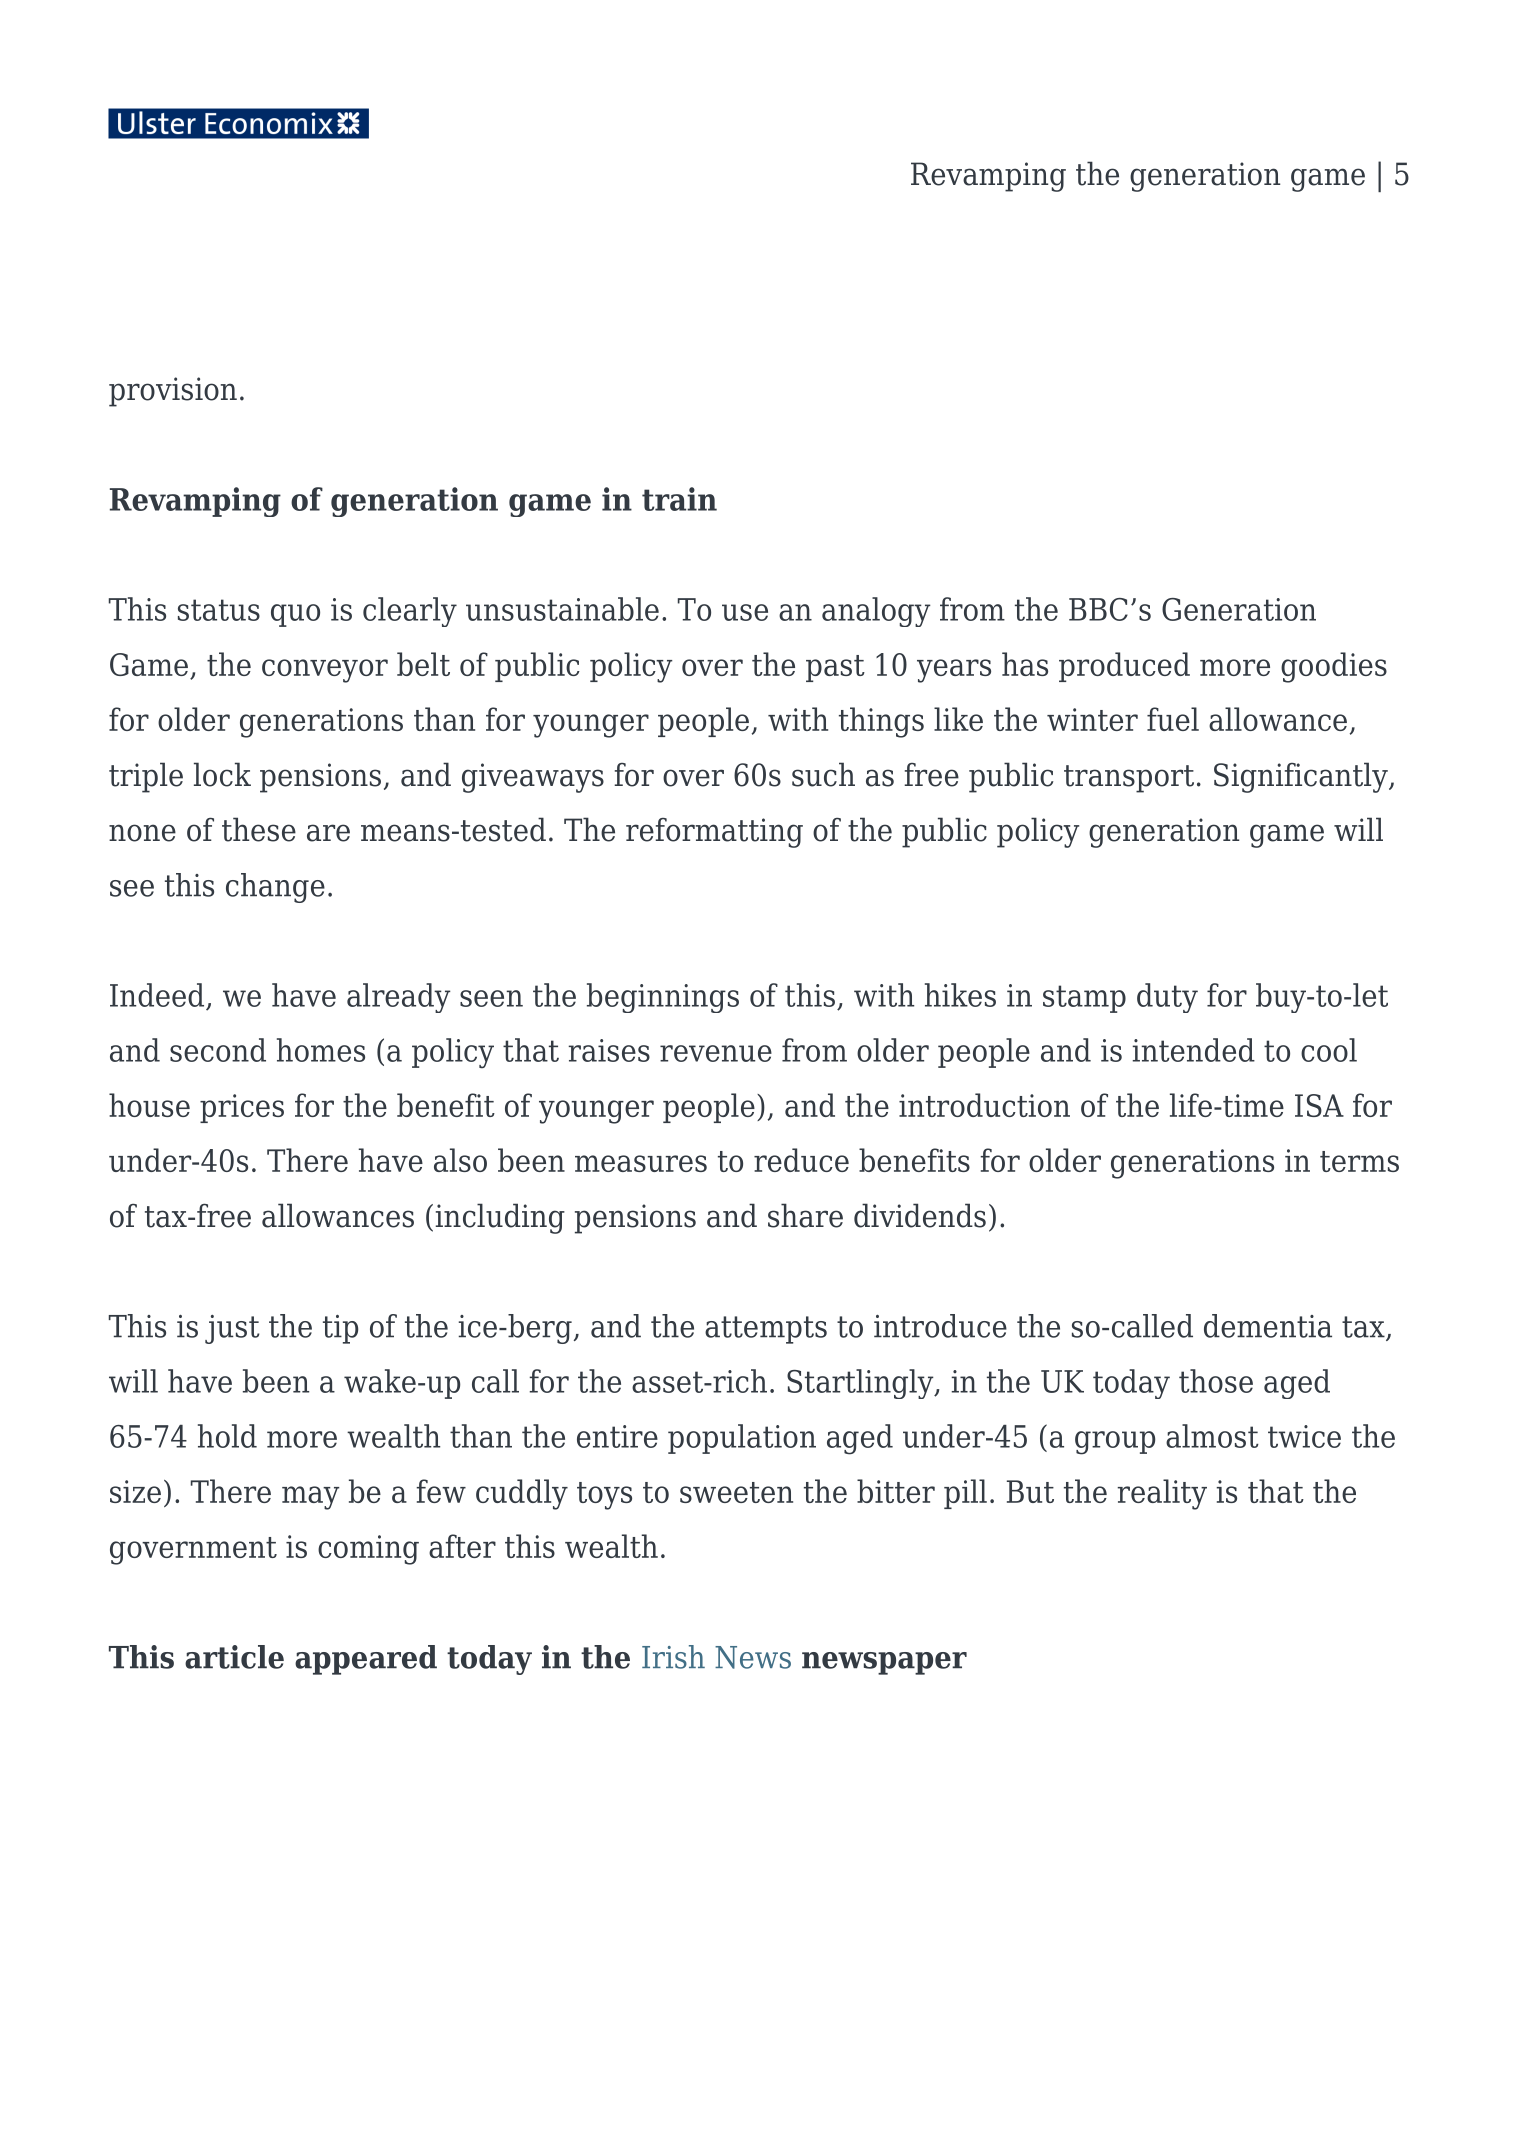 The image size is (1519, 2149). Describe the element at coordinates (173, 392) in the screenshot. I see `provision` at that location.
